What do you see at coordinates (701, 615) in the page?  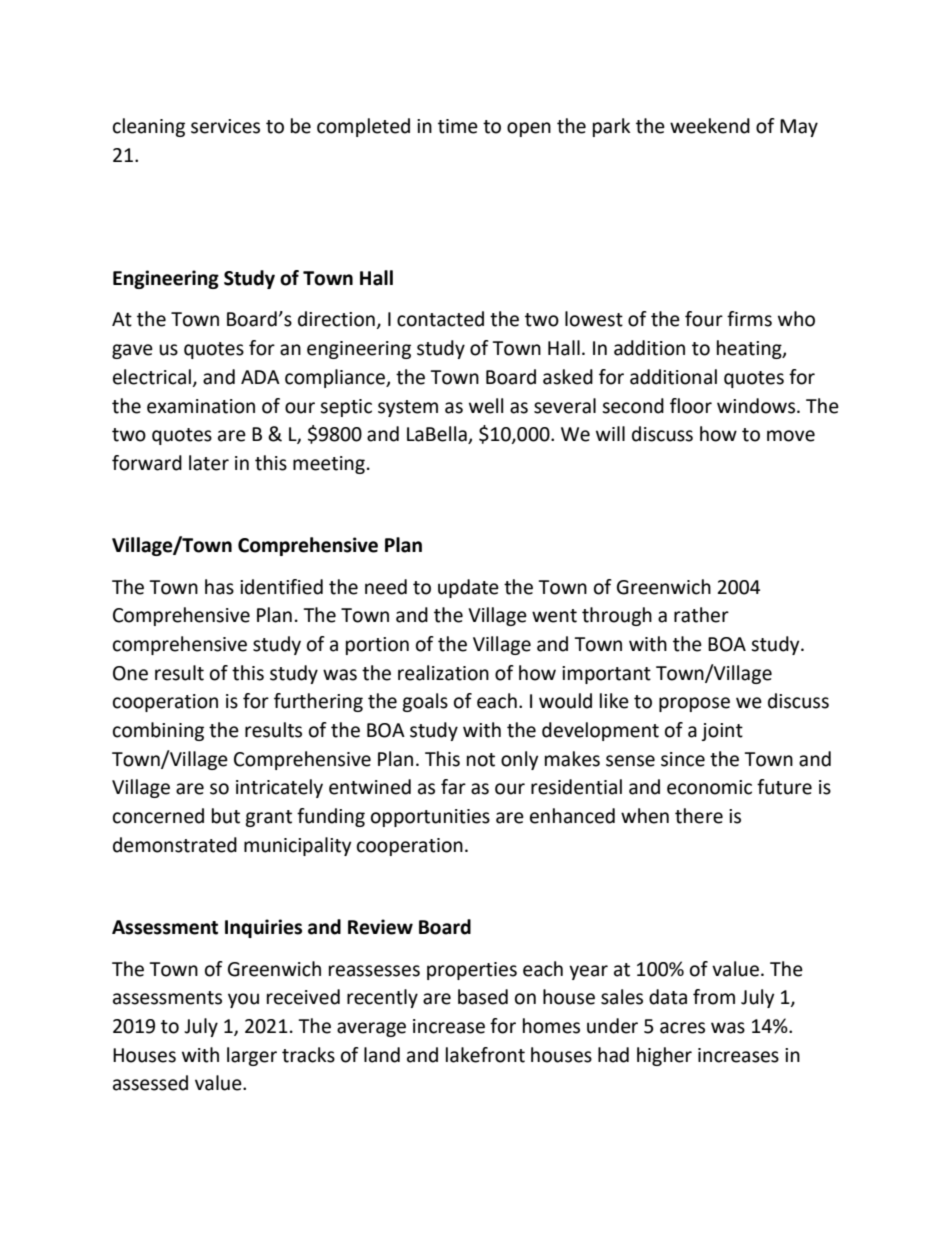 I see `rather` at bounding box center [701, 615].
